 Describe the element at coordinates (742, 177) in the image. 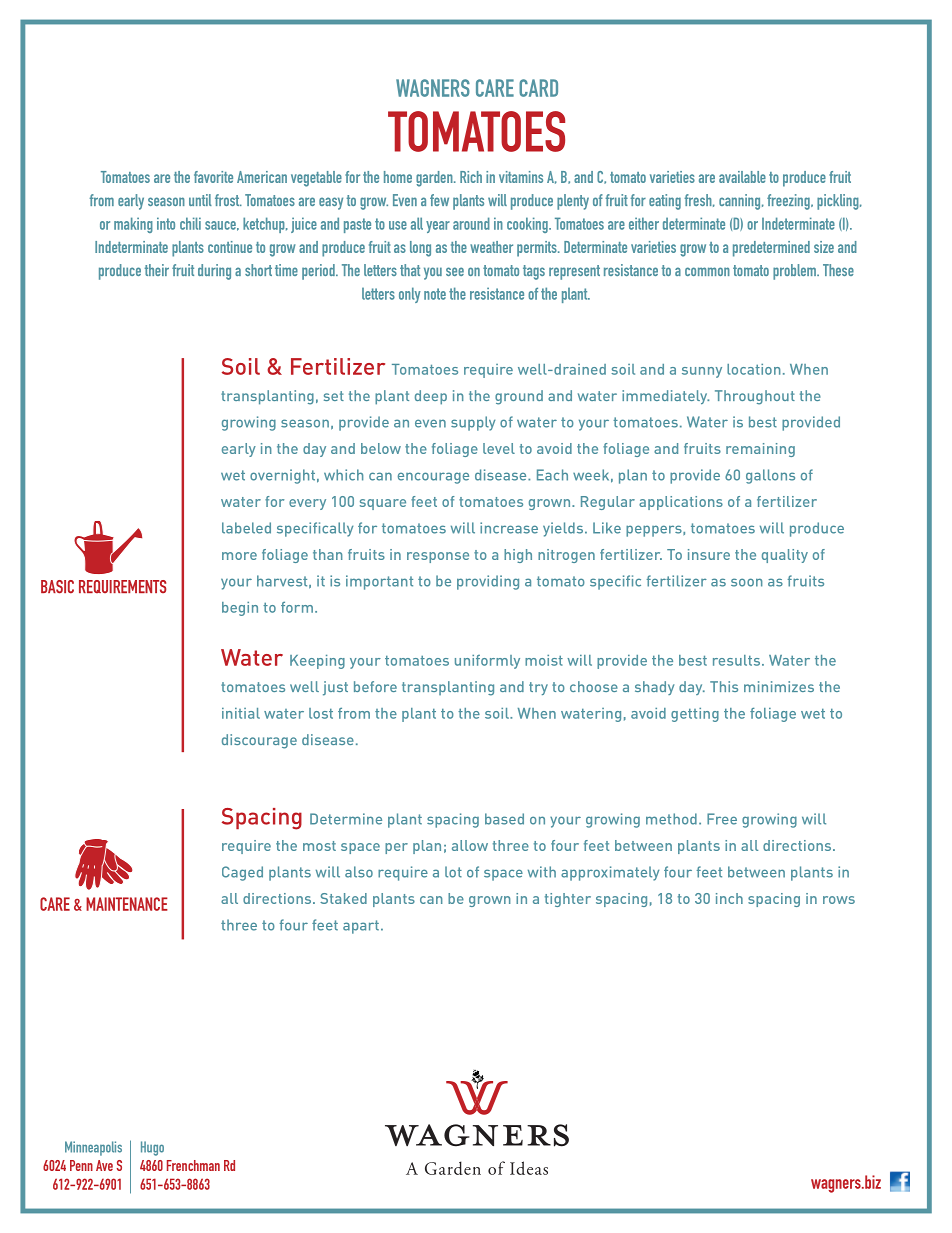

I see `available` at that location.
